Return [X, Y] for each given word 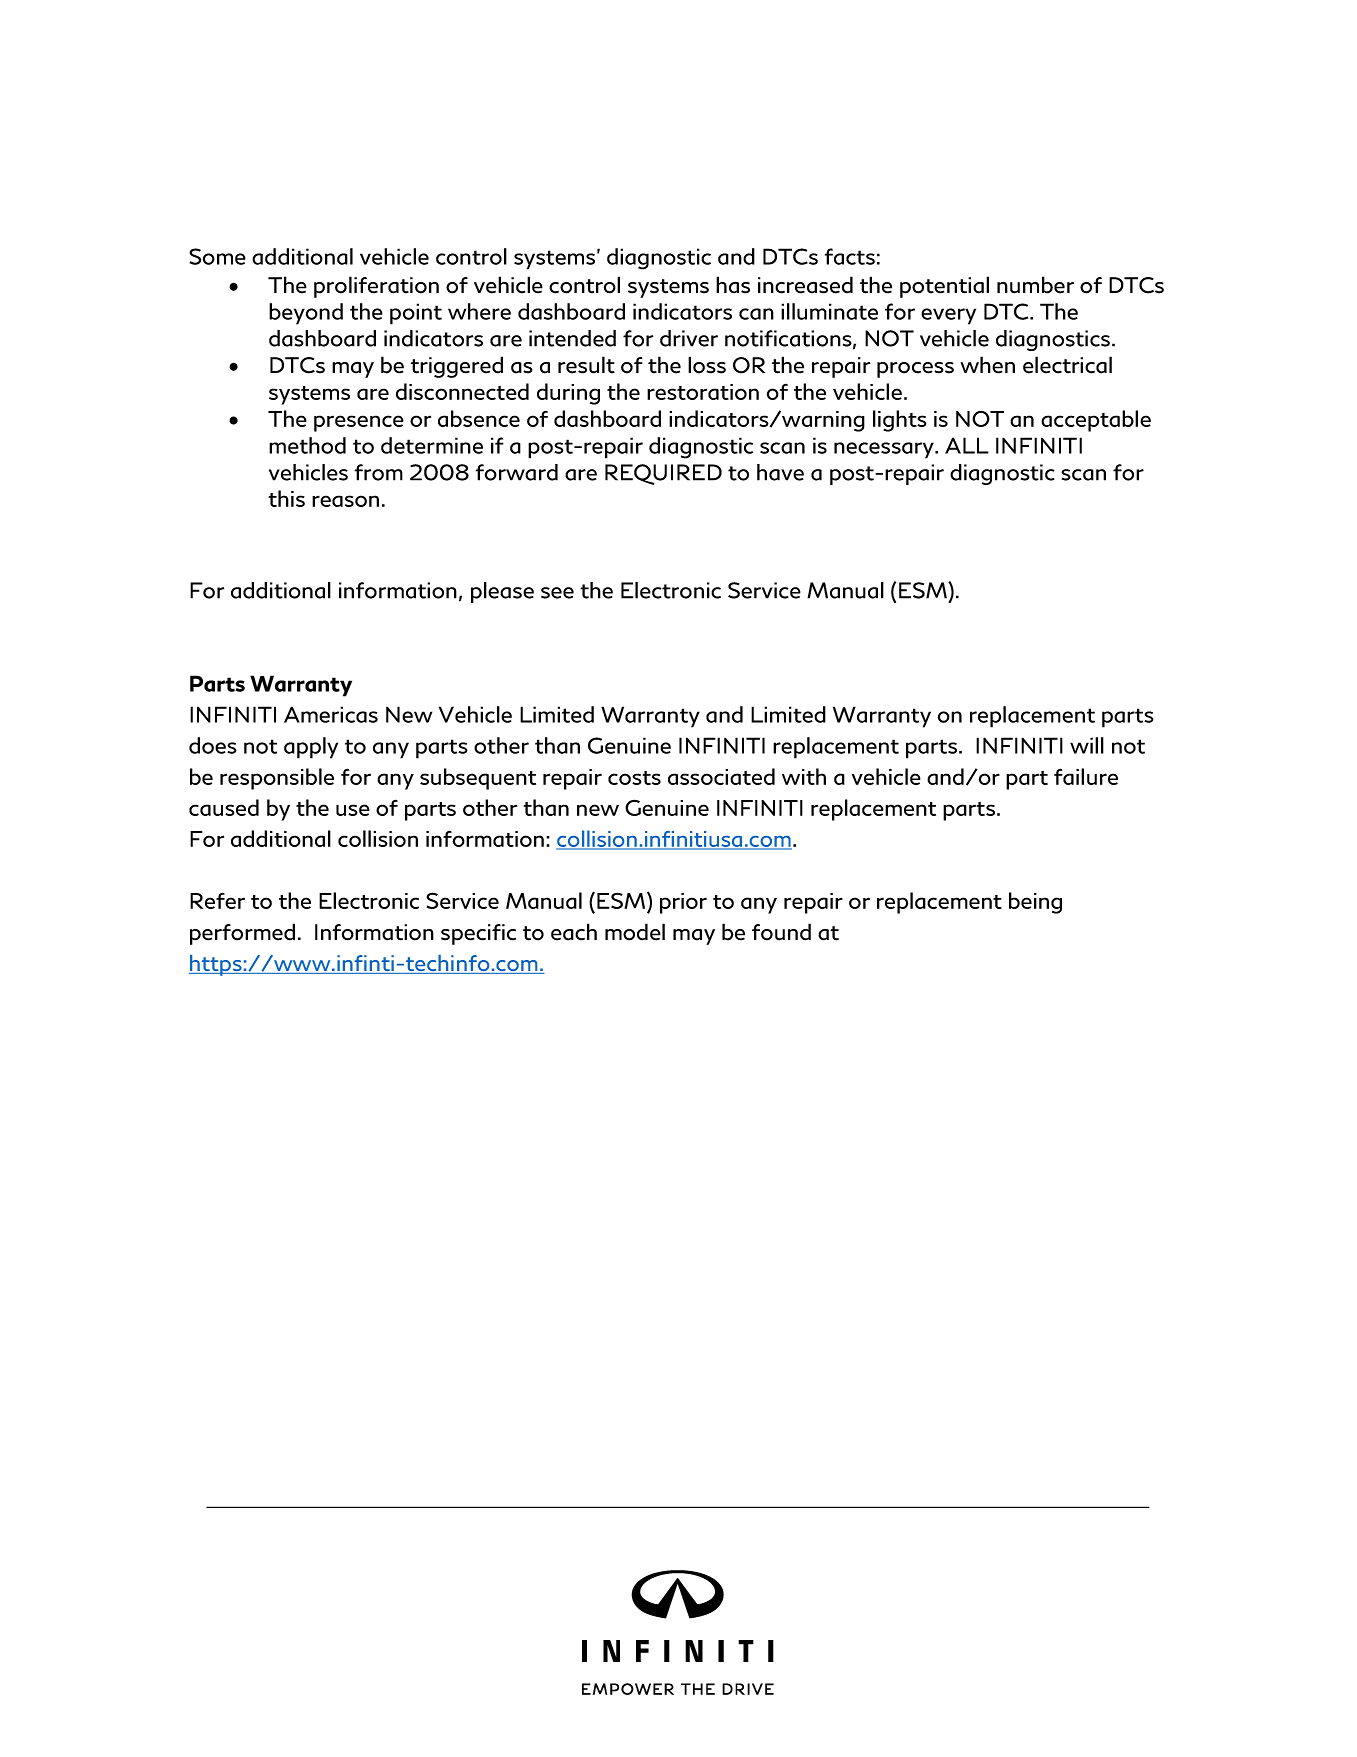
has [733, 285]
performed [242, 934]
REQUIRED [663, 474]
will [1087, 745]
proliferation [376, 287]
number [1035, 285]
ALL [967, 445]
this [286, 498]
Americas [331, 714]
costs [634, 778]
